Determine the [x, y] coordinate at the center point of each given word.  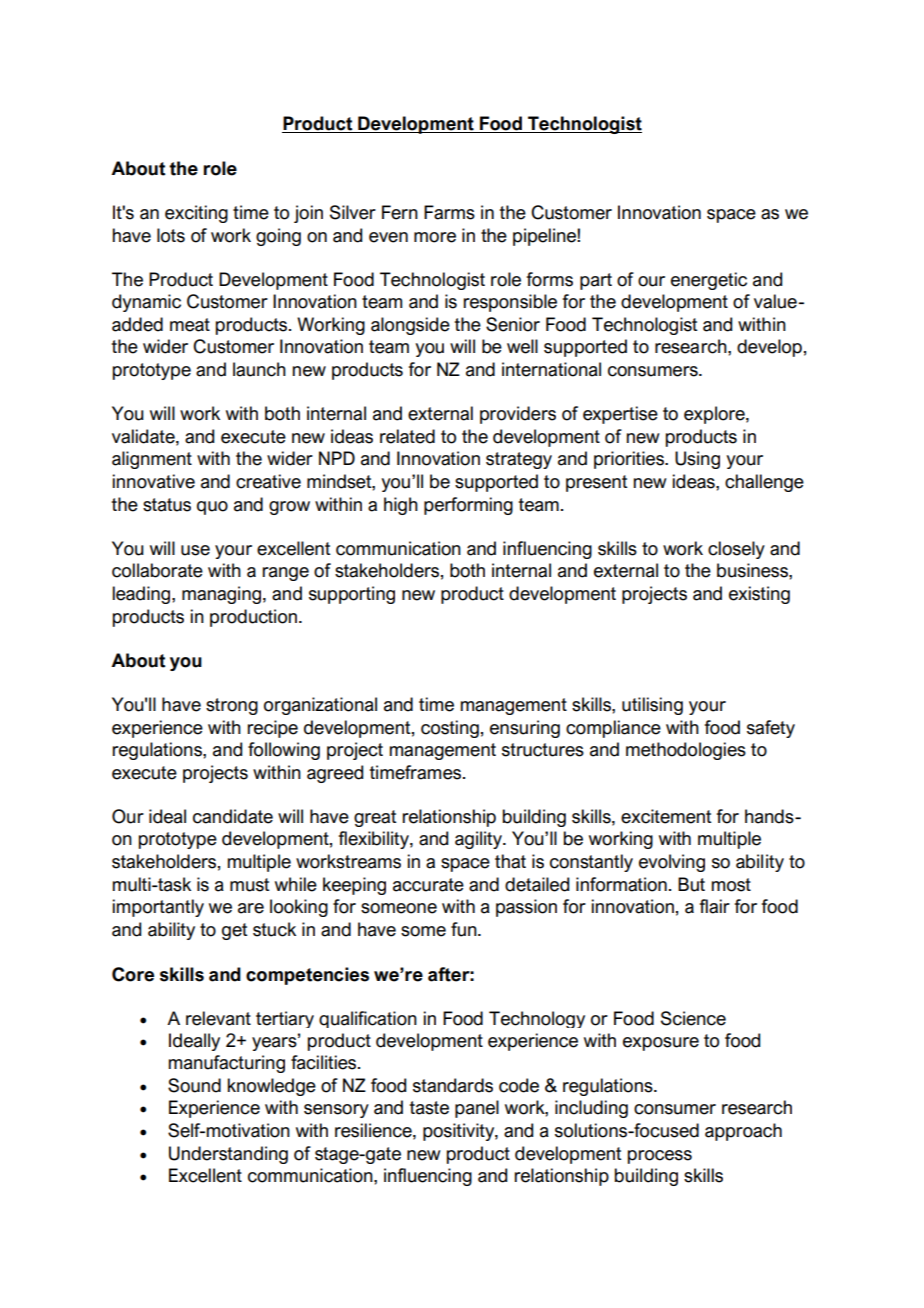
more [435, 237]
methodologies [686, 751]
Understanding [228, 1155]
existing [759, 595]
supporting [352, 595]
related [407, 436]
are [251, 908]
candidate [233, 816]
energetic [709, 281]
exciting [196, 214]
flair [715, 906]
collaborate [157, 570]
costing [450, 729]
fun [465, 929]
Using [697, 460]
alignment [152, 460]
